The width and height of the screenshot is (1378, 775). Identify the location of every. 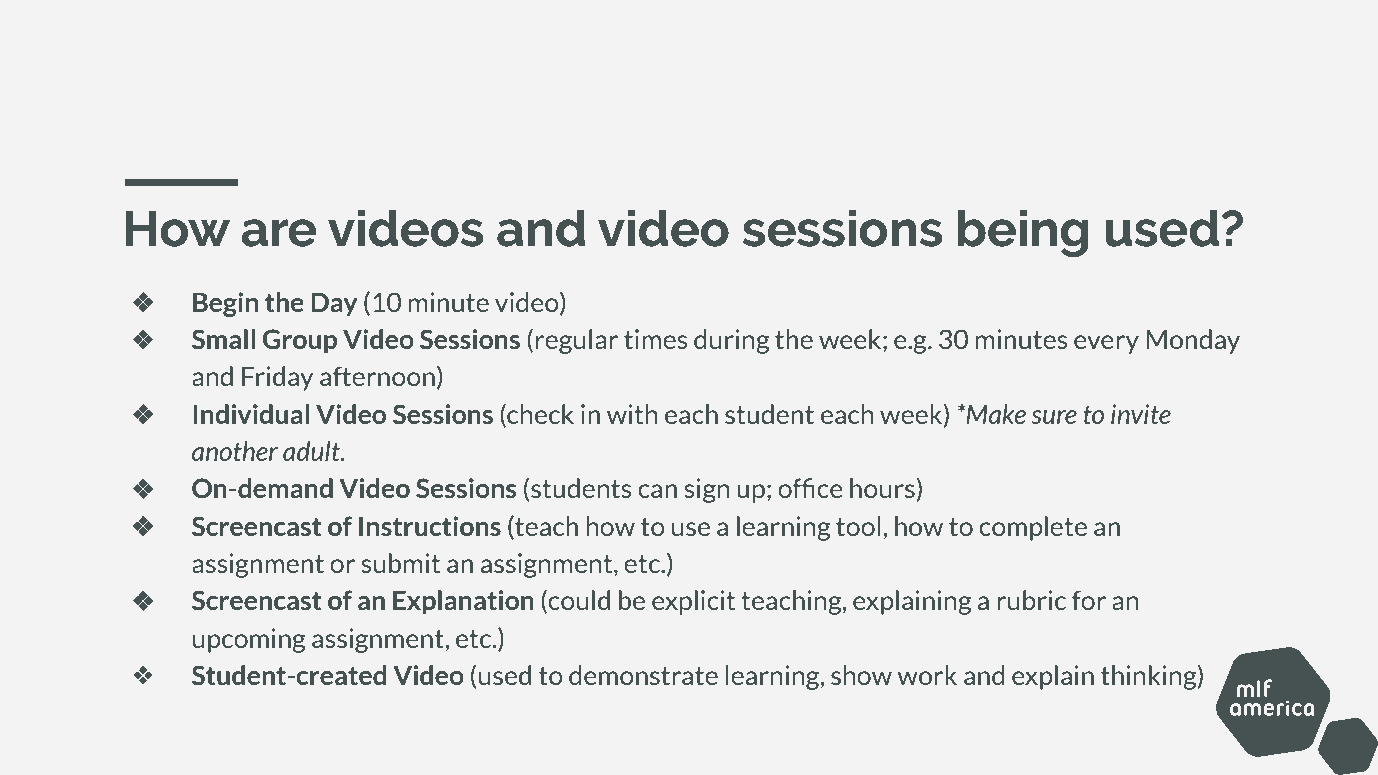
(1106, 344).
